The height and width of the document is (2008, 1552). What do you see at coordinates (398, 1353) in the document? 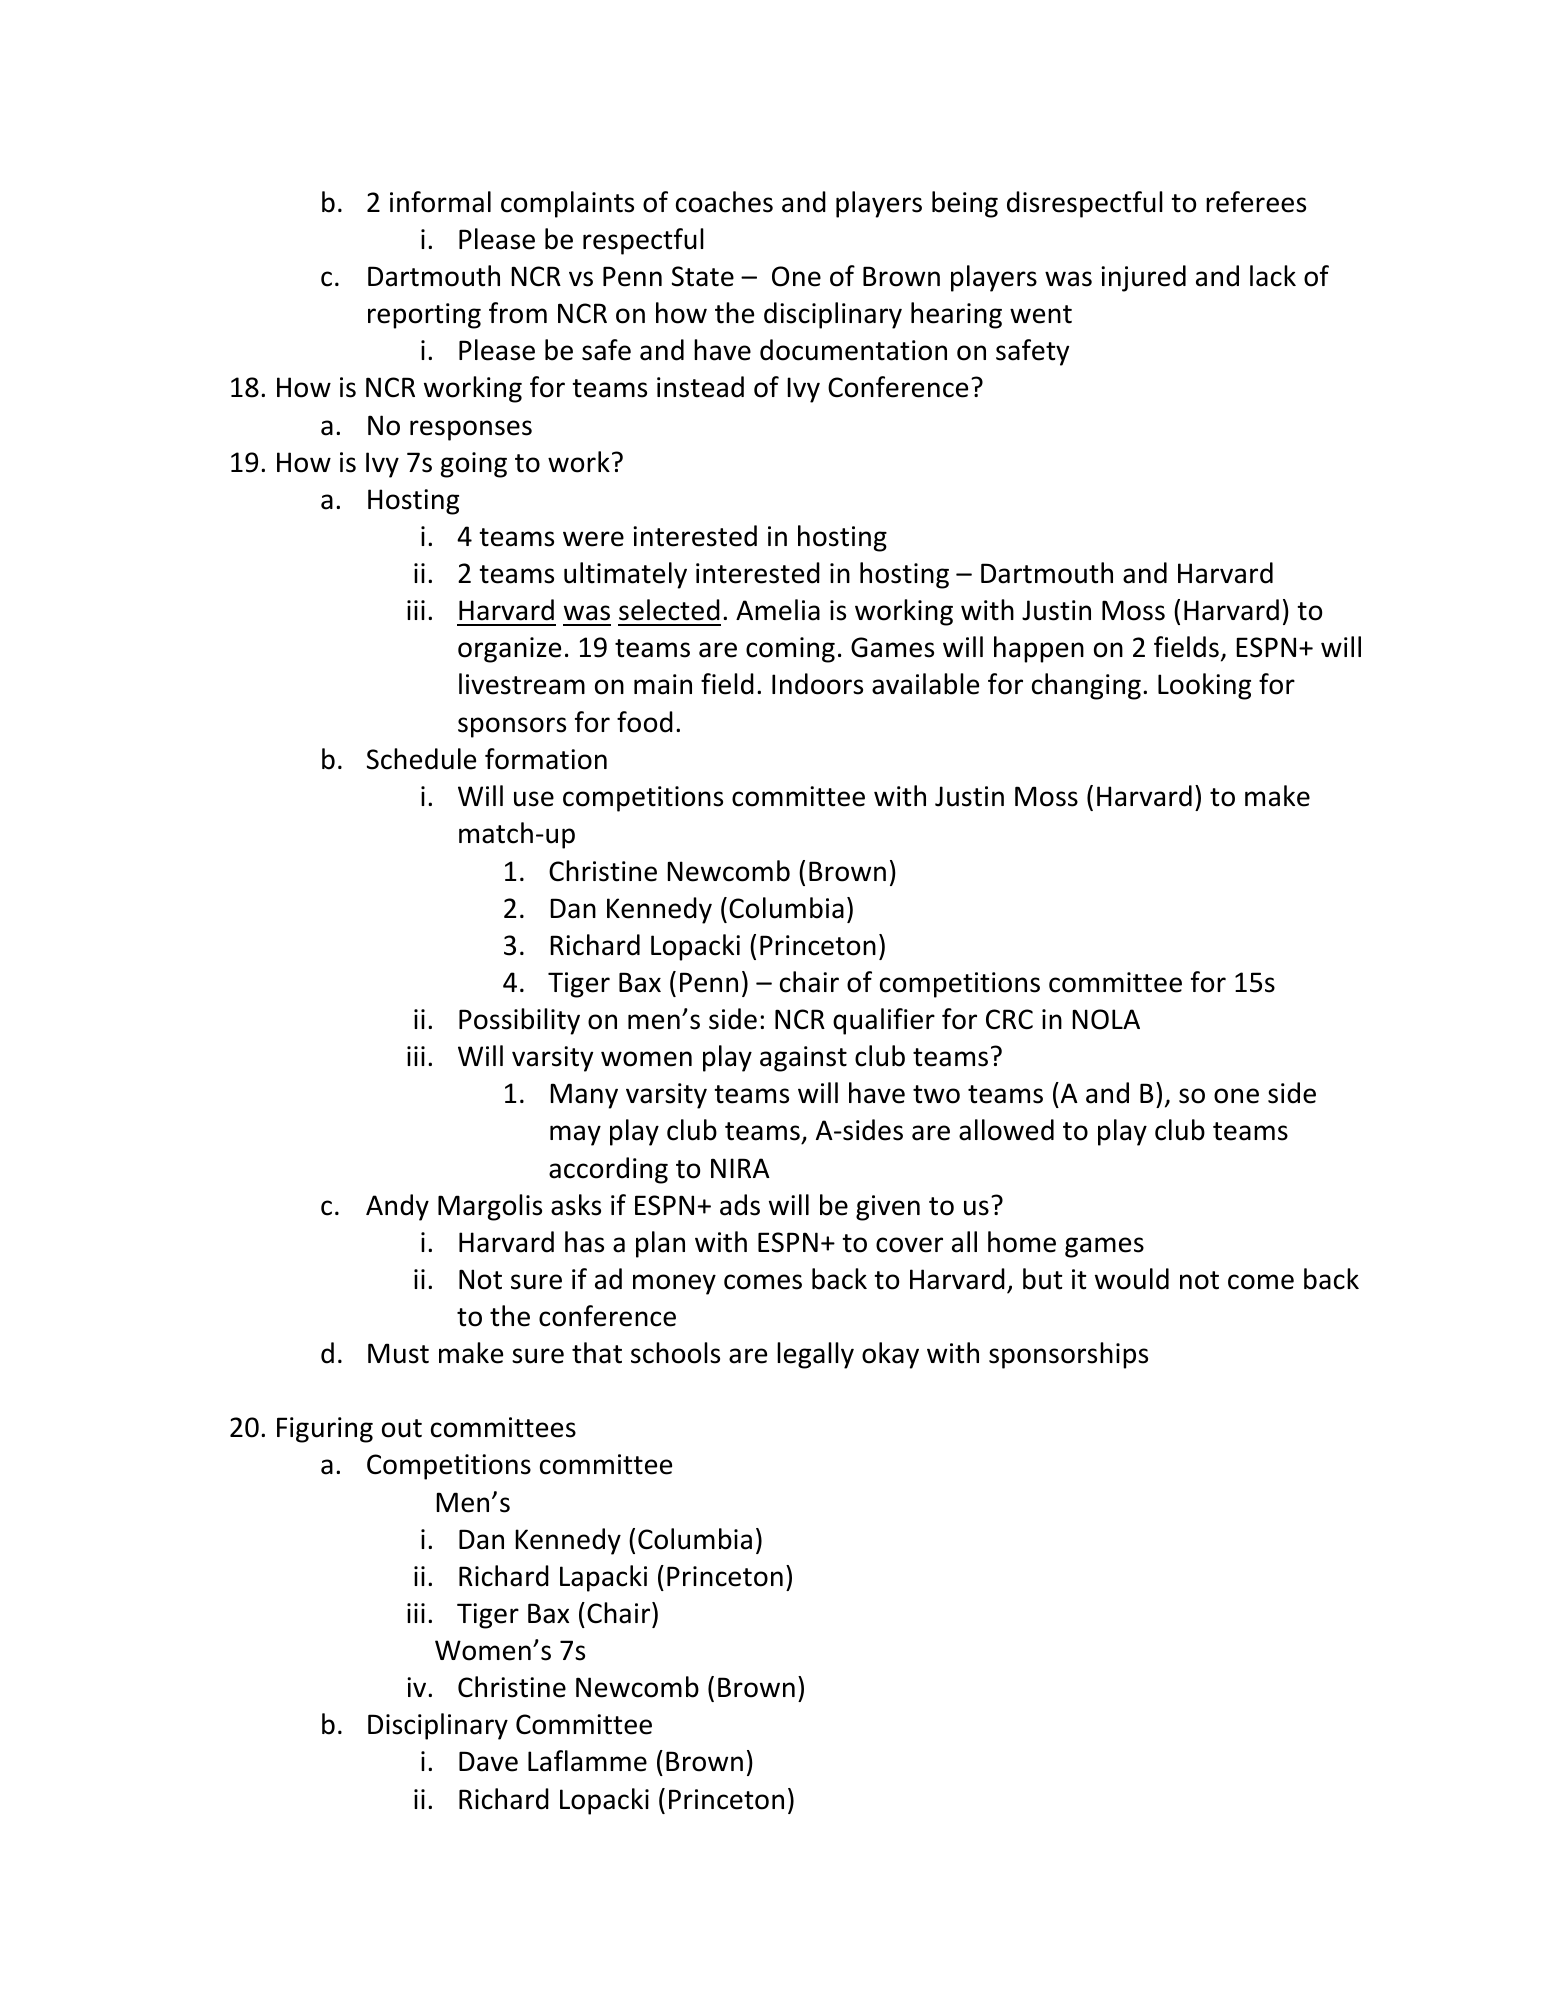
I see `Must` at bounding box center [398, 1353].
